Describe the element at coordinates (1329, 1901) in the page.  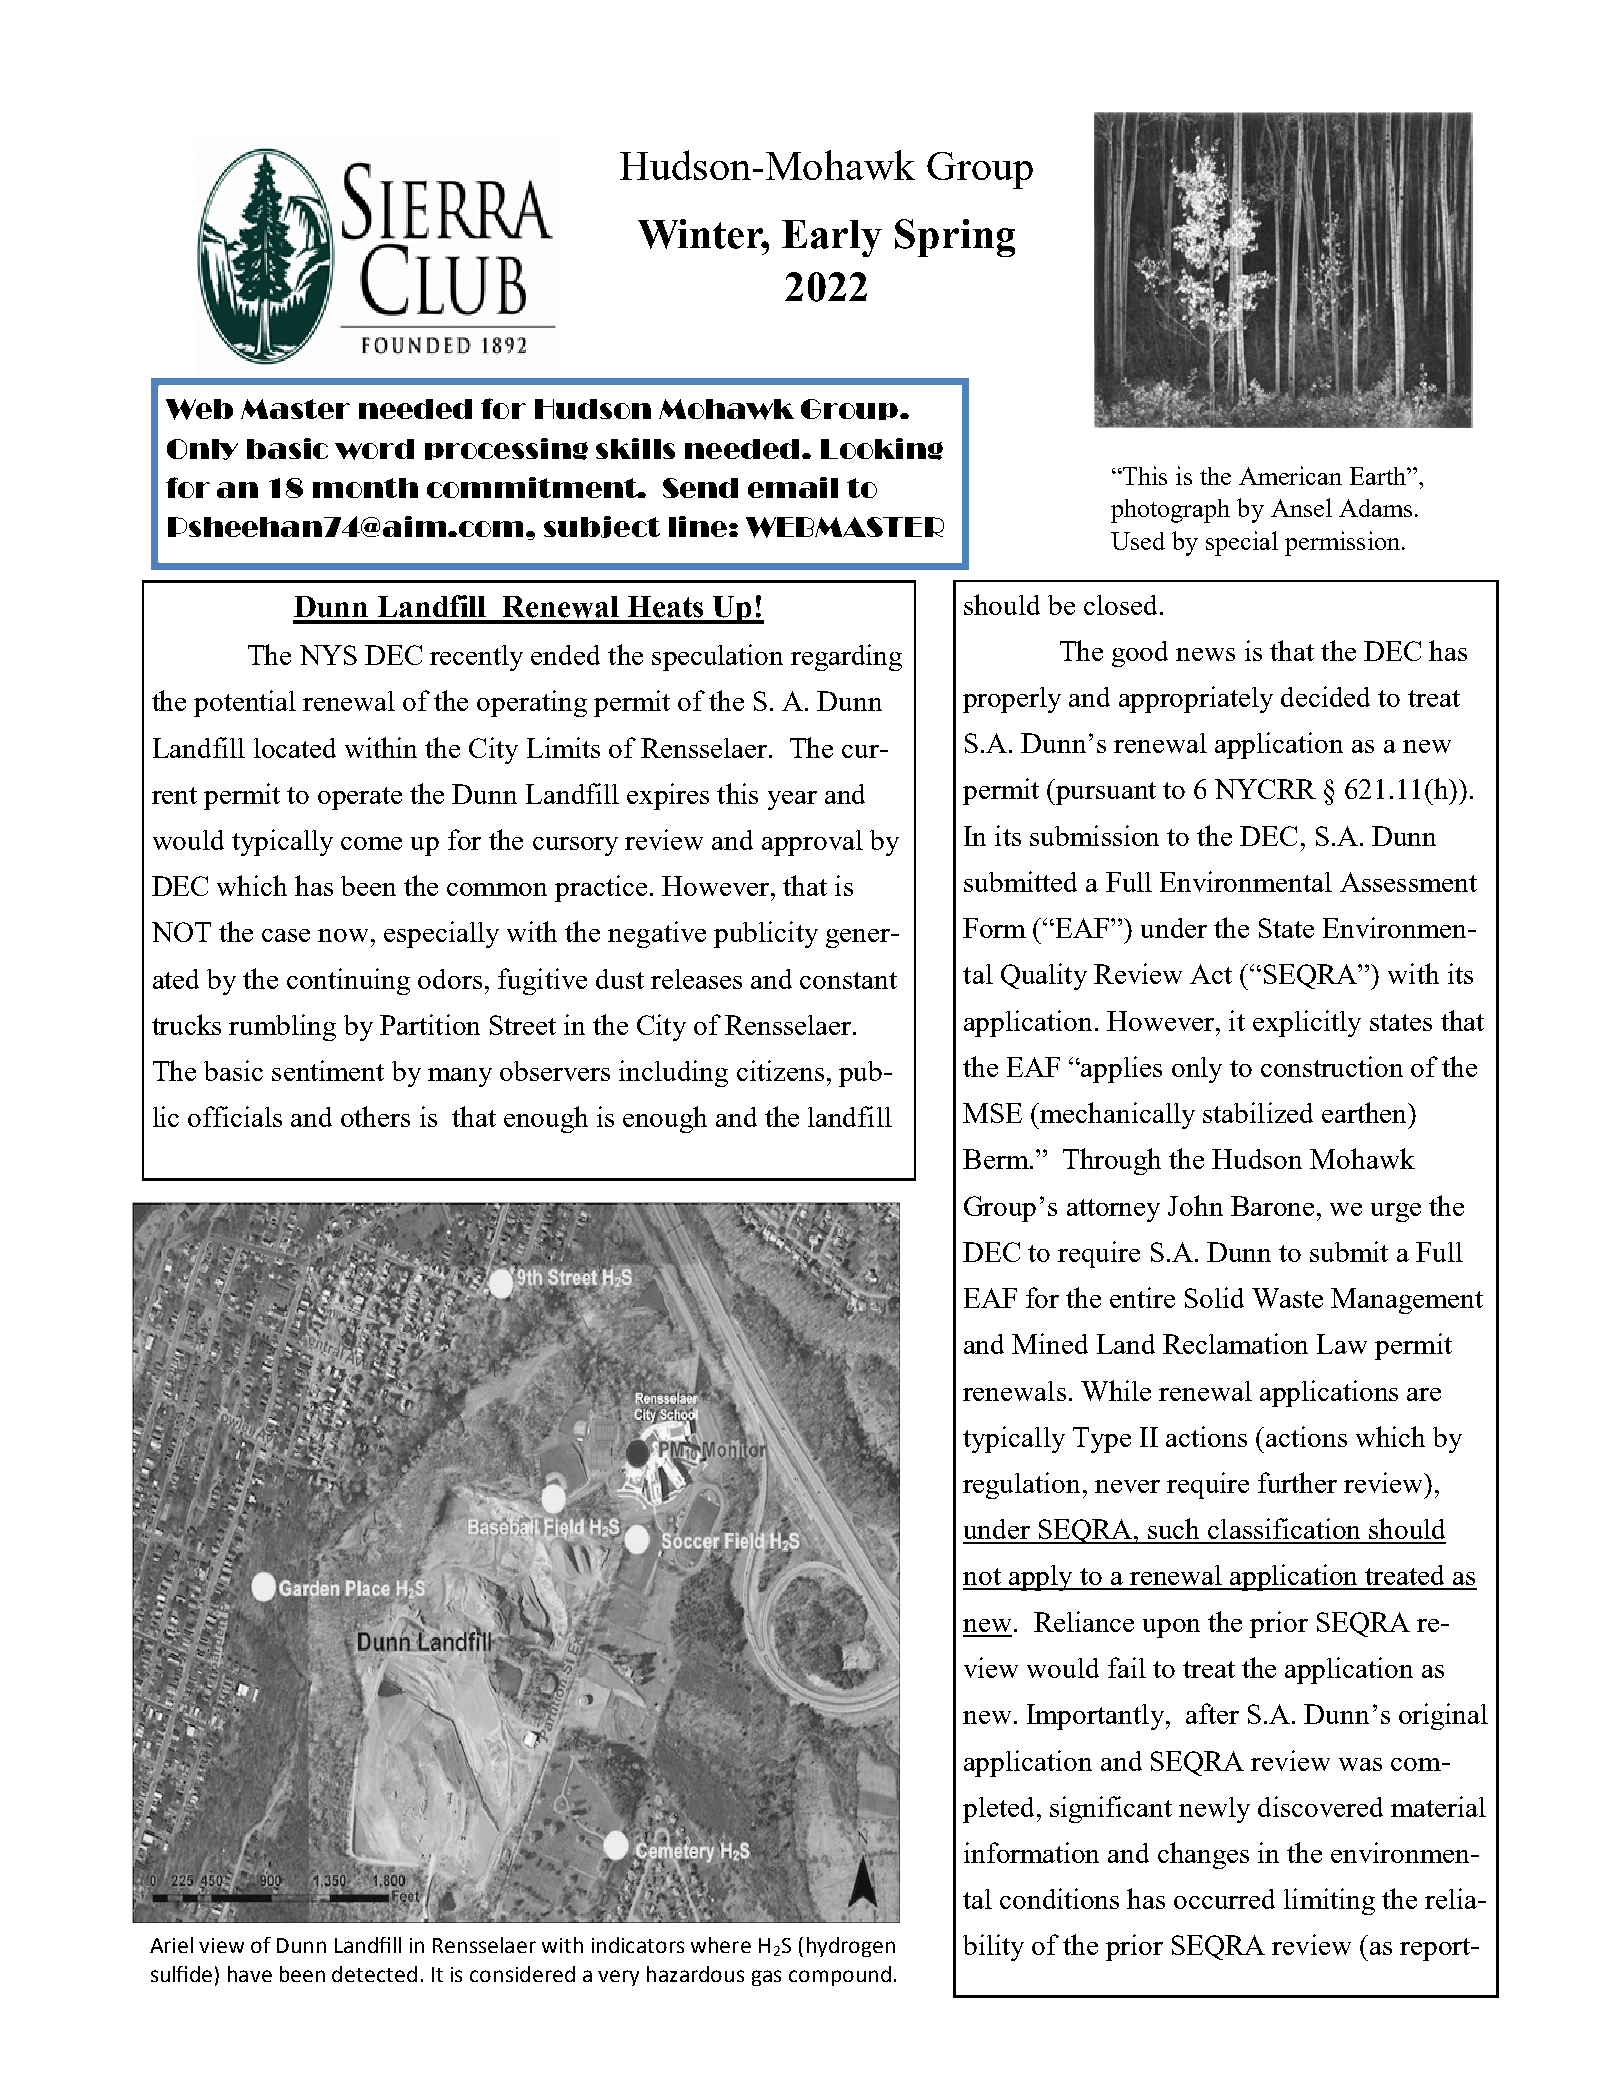
I see `limiting` at that location.
